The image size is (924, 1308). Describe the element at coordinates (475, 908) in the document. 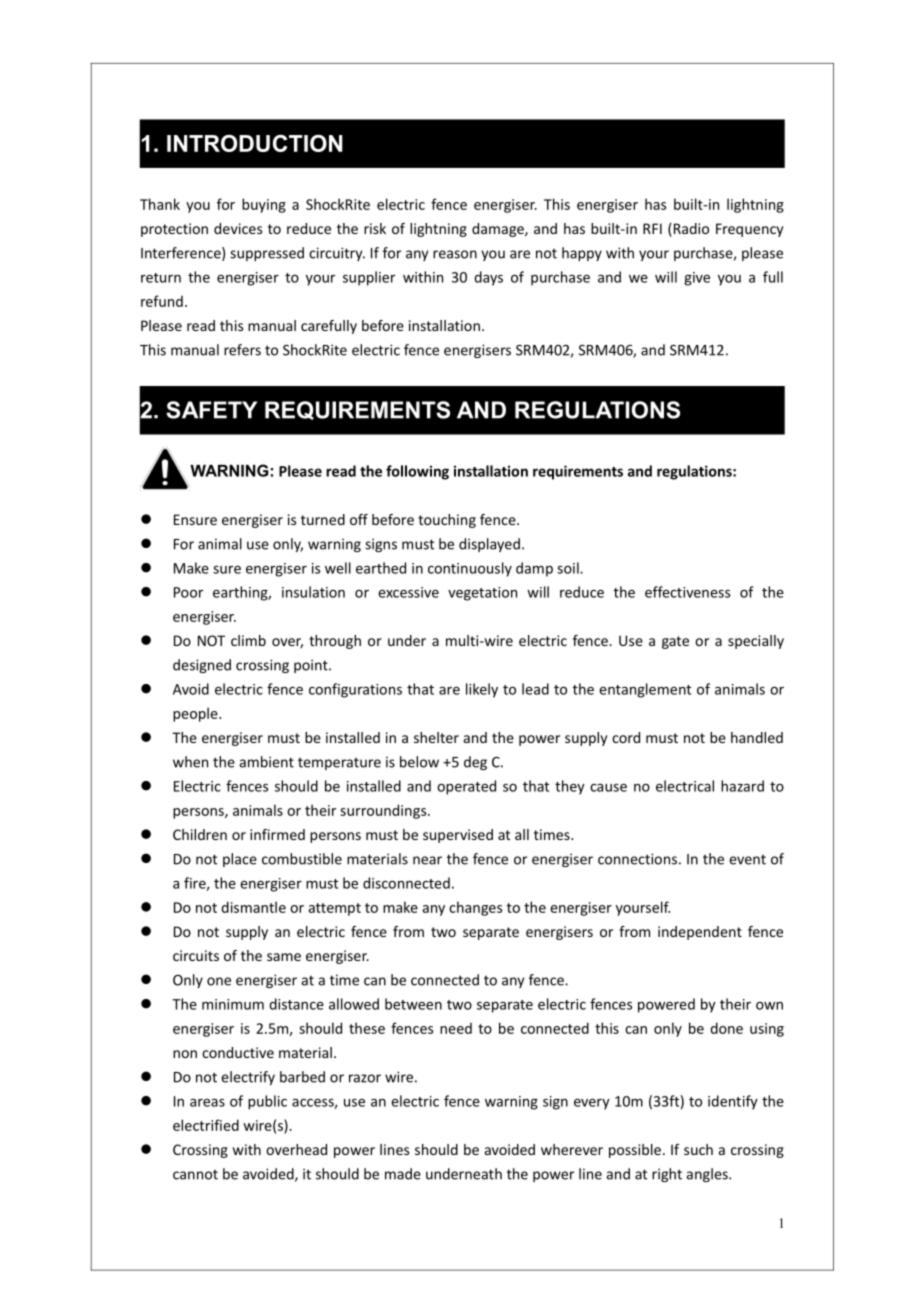

I see `changes` at that location.
